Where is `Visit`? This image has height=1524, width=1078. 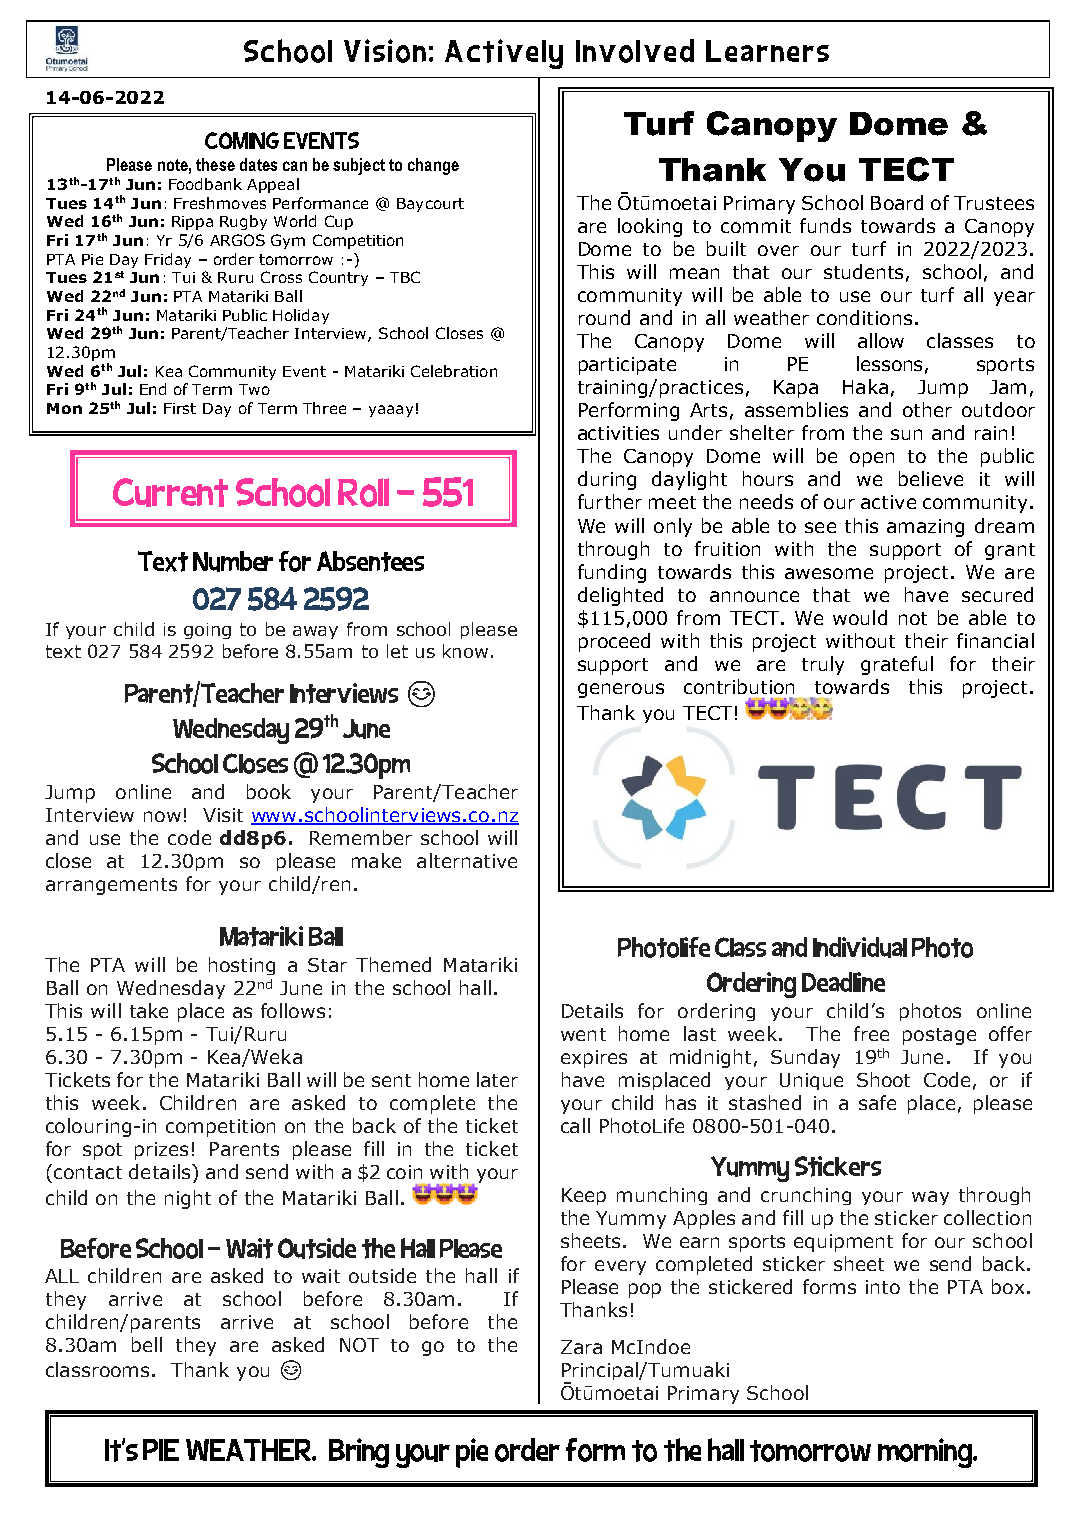
Visit is located at coordinates (223, 815).
